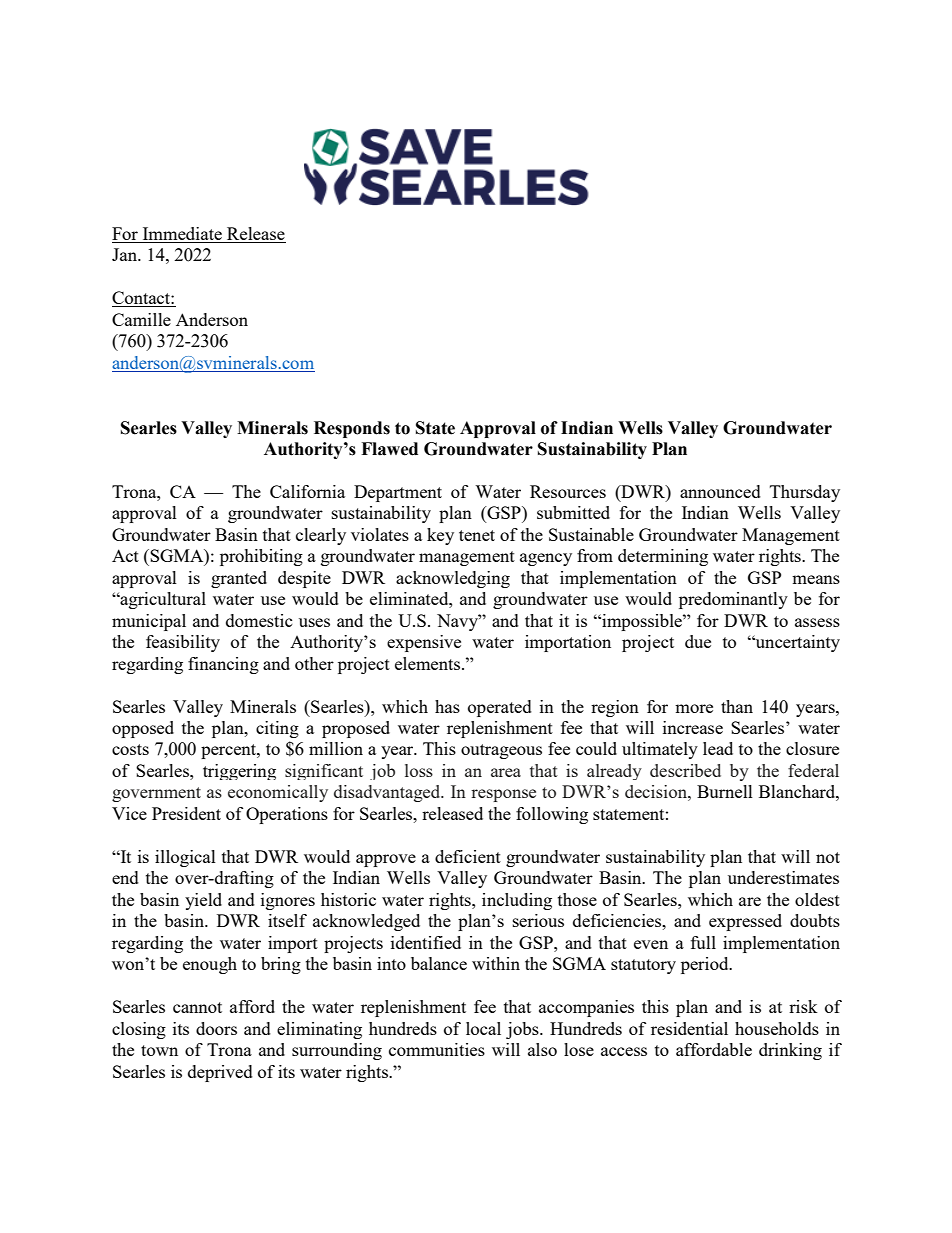  What do you see at coordinates (477, 535) in the document?
I see `tenet` at bounding box center [477, 535].
